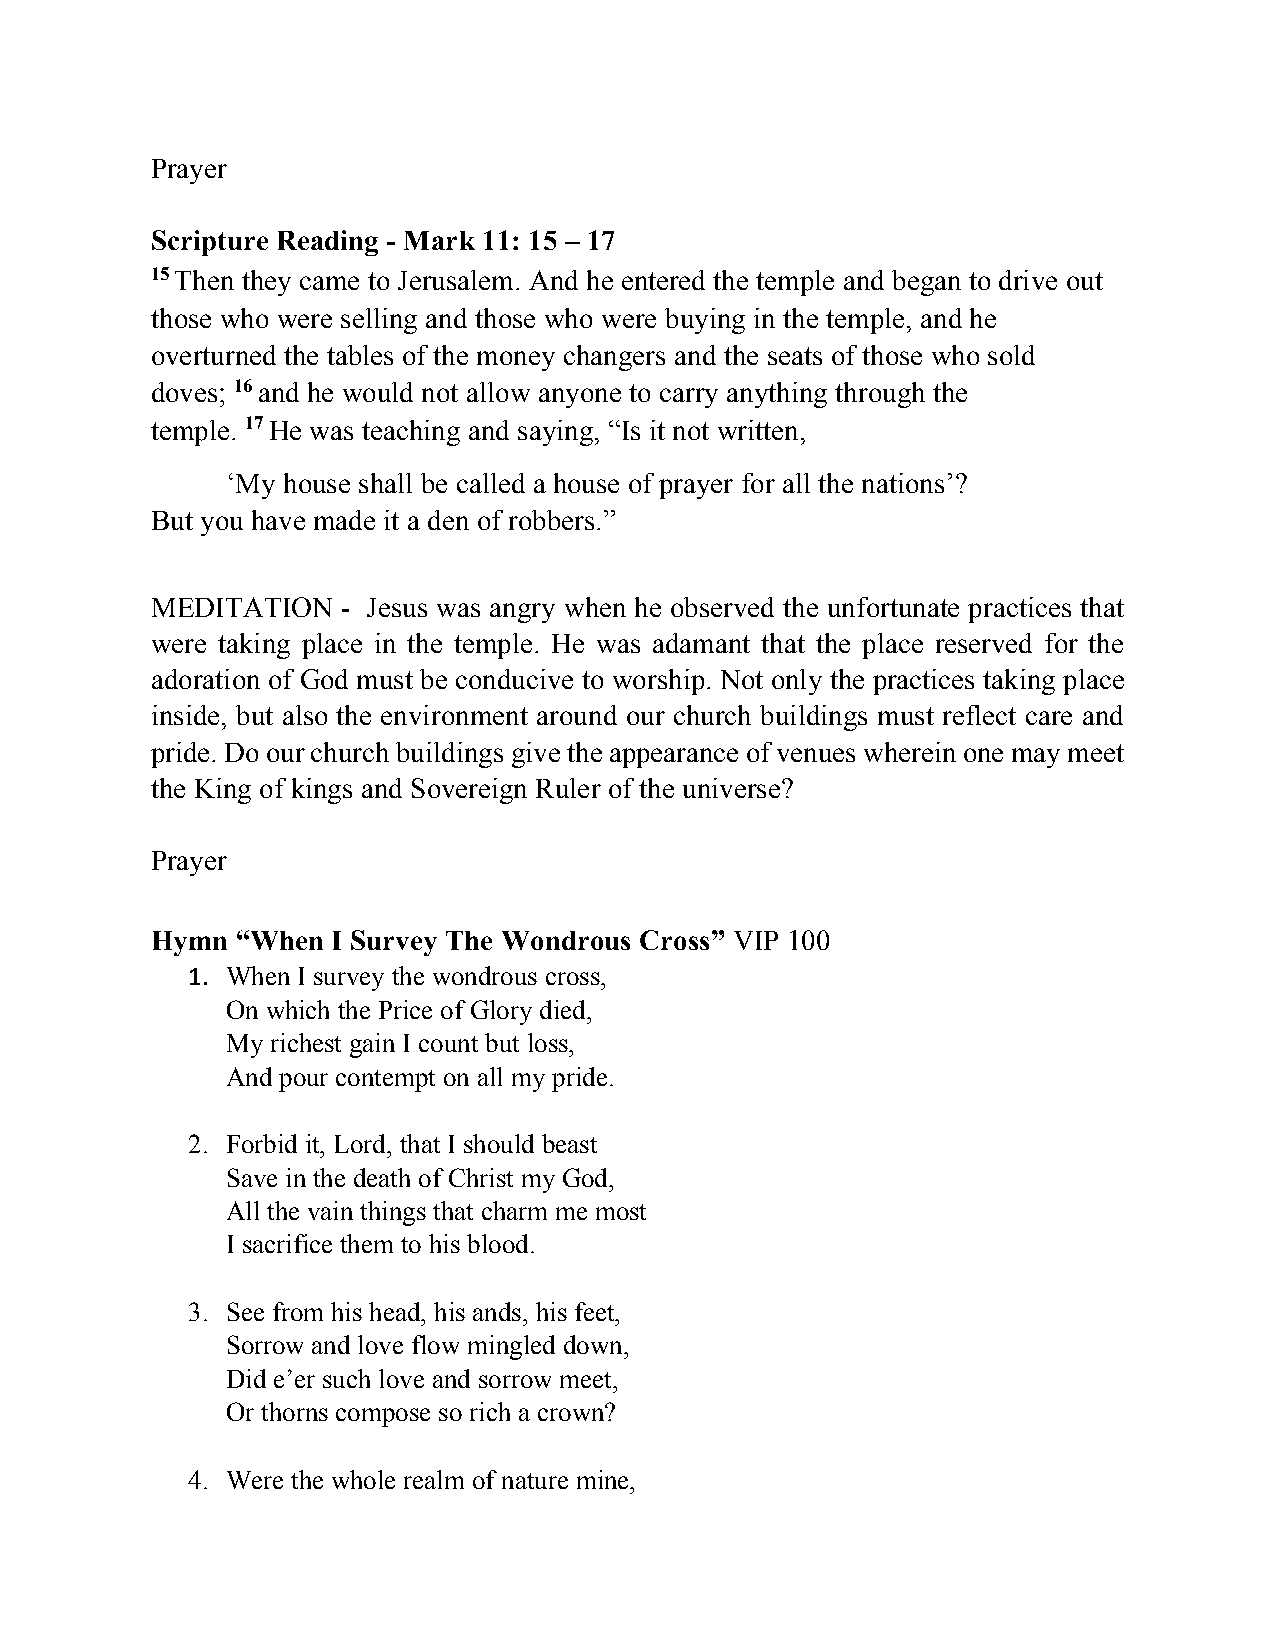 The height and width of the screenshot is (1648, 1273). What do you see at coordinates (549, 1042) in the screenshot?
I see `loss` at bounding box center [549, 1042].
